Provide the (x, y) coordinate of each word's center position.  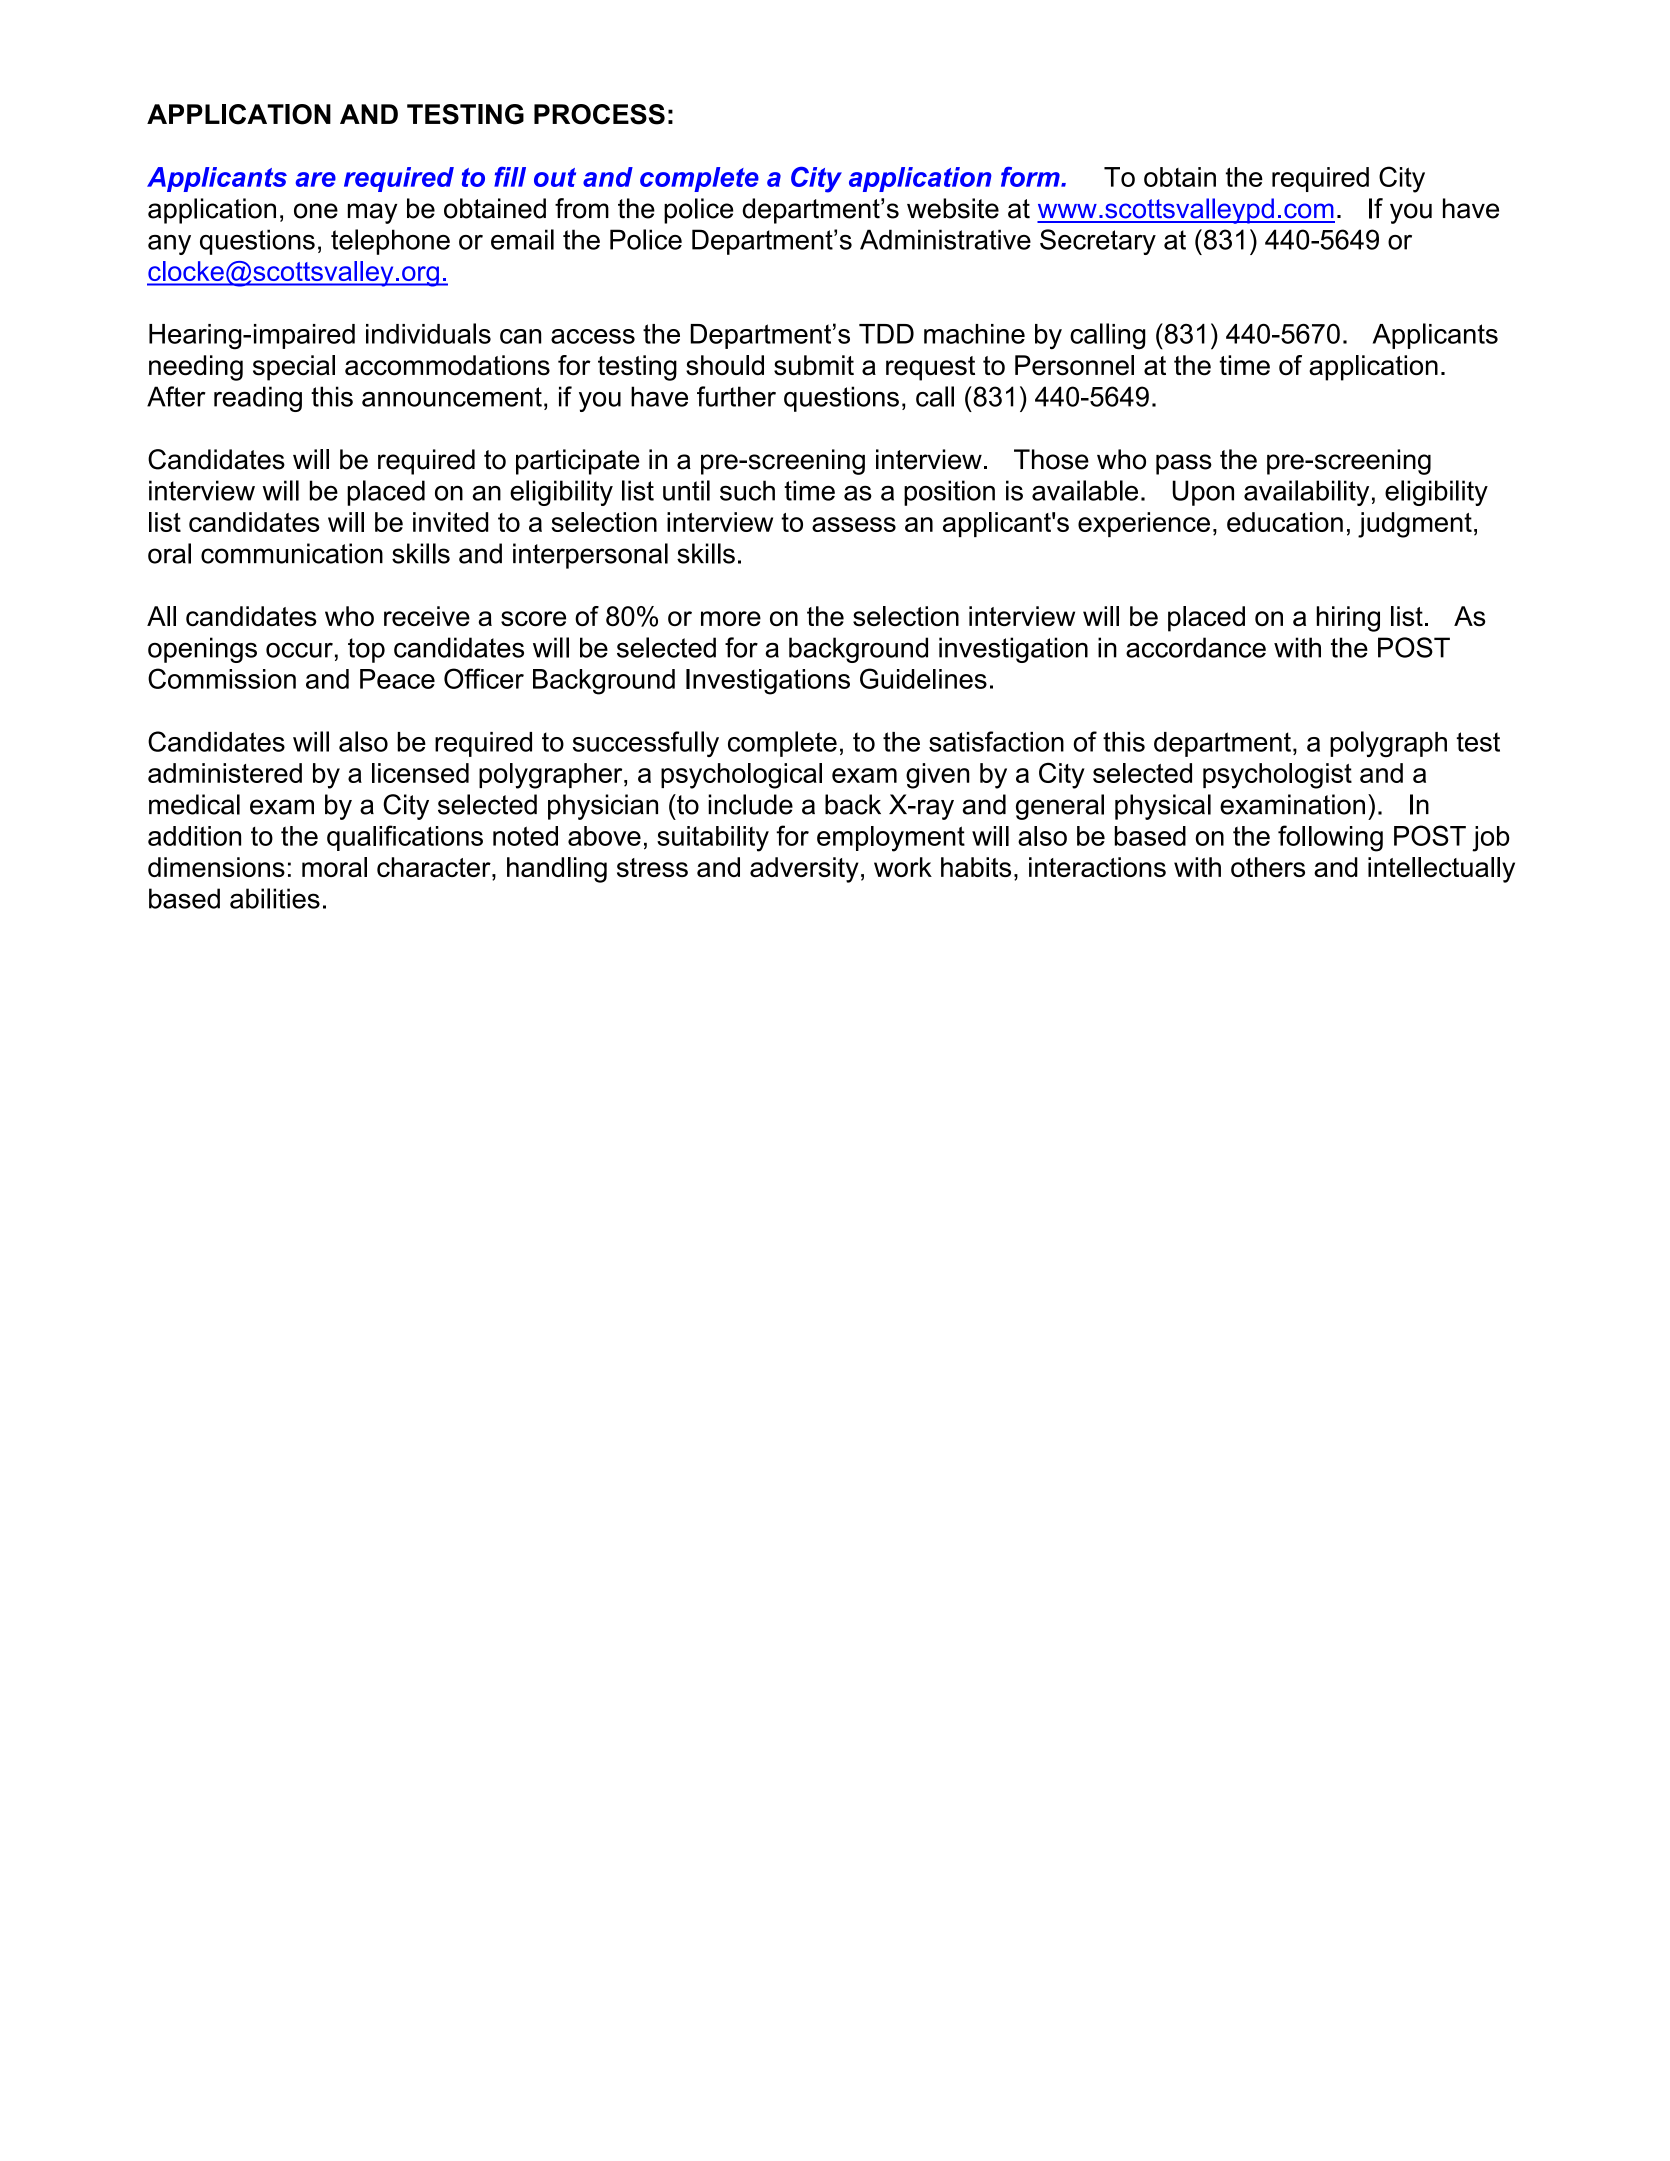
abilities (275, 898)
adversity (804, 870)
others (1268, 867)
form (1031, 177)
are (315, 179)
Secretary (1098, 242)
